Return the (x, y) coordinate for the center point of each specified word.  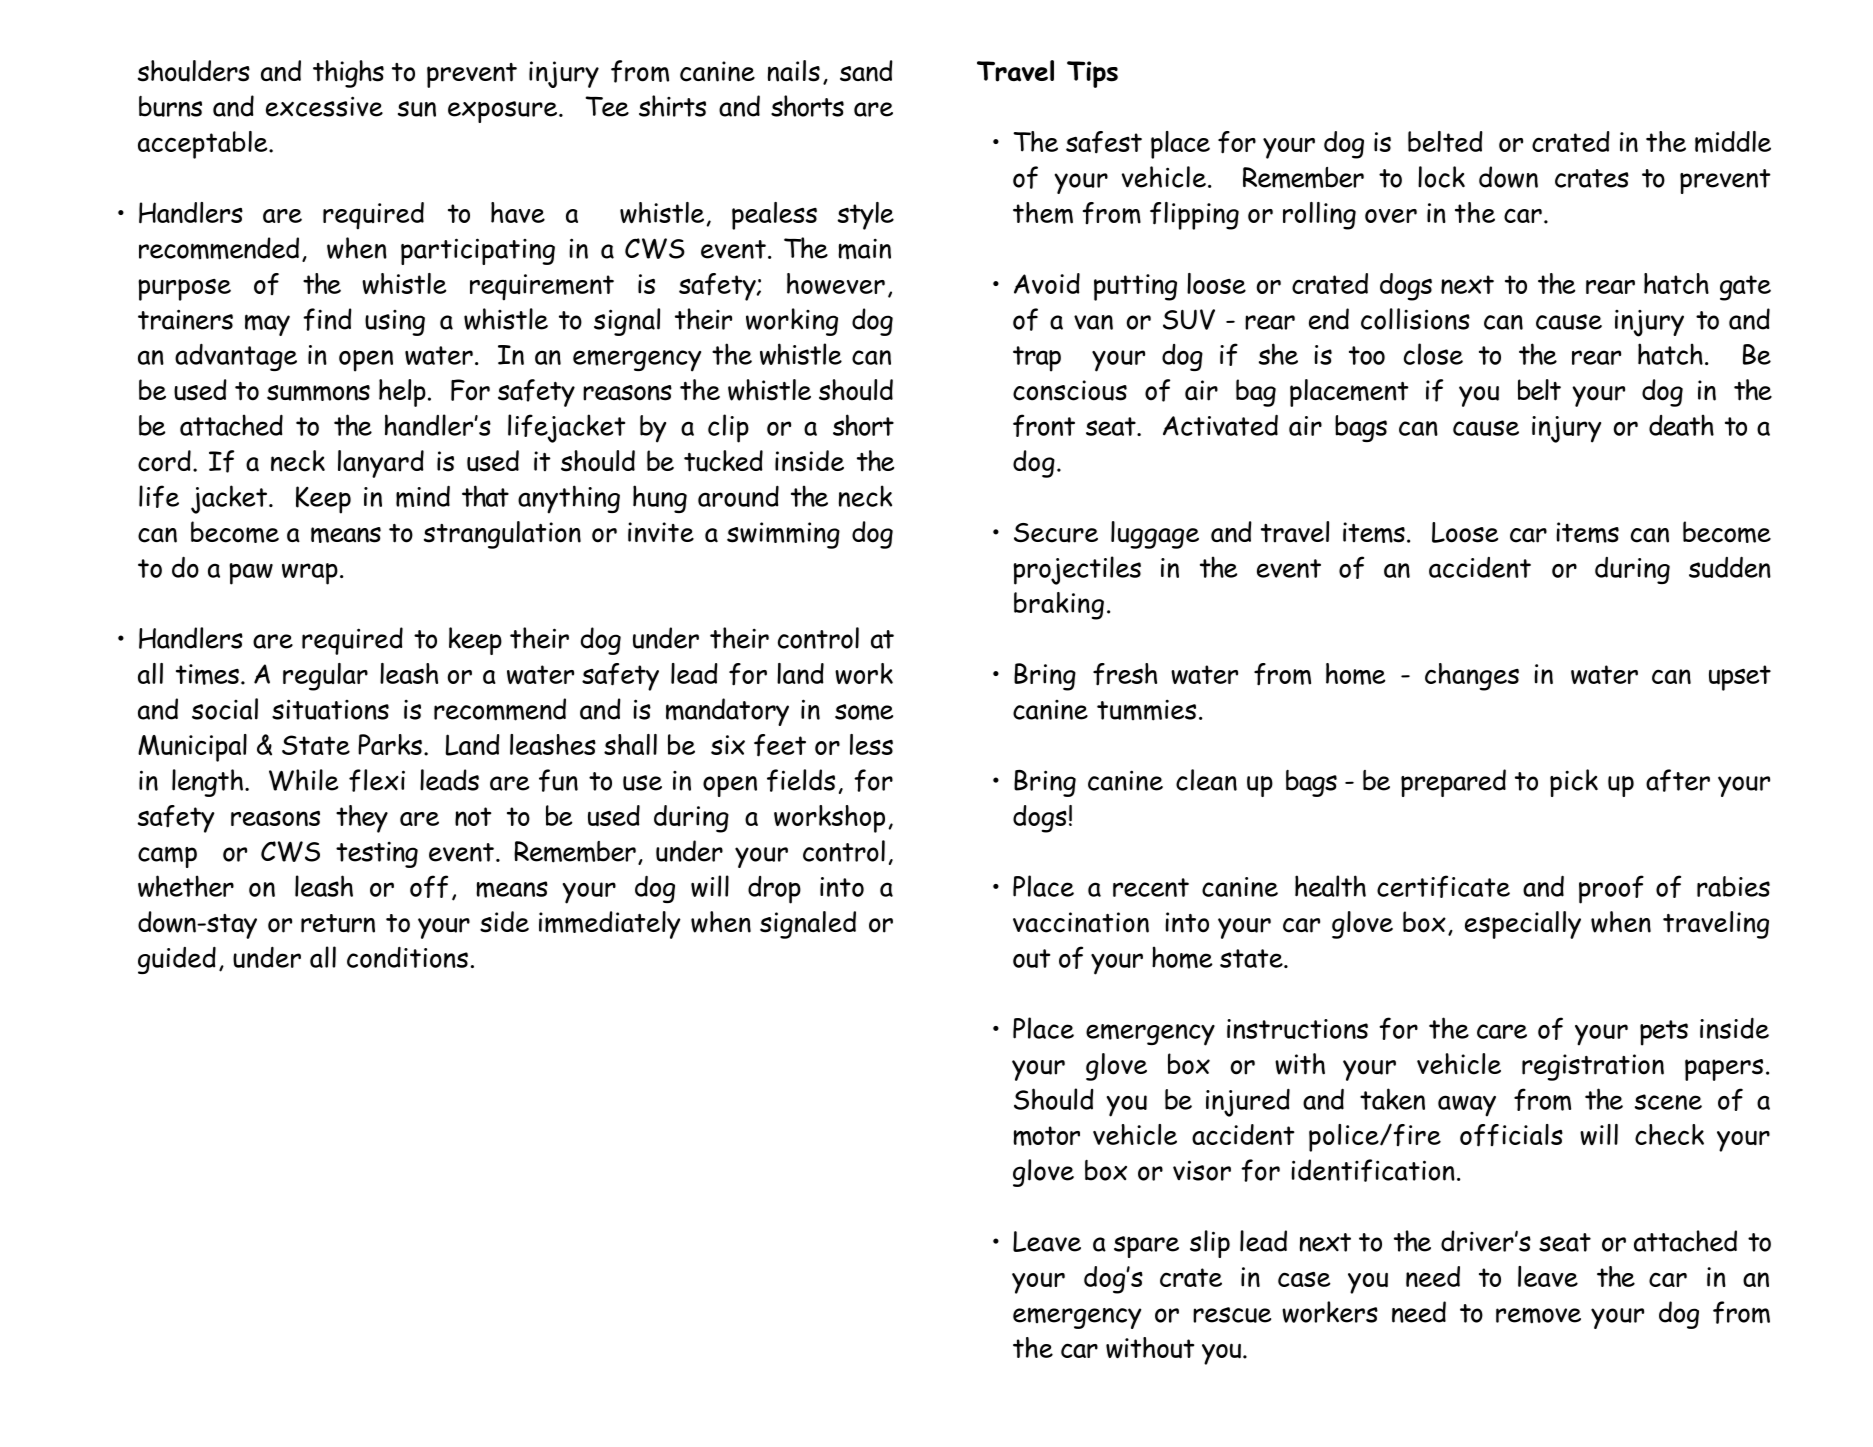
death (1681, 425)
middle (1733, 142)
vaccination (1081, 922)
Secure (1056, 533)
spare (1146, 1247)
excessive (324, 106)
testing (377, 854)
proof (1611, 889)
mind (423, 496)
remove (1538, 1315)
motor (1046, 1136)
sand (866, 71)
